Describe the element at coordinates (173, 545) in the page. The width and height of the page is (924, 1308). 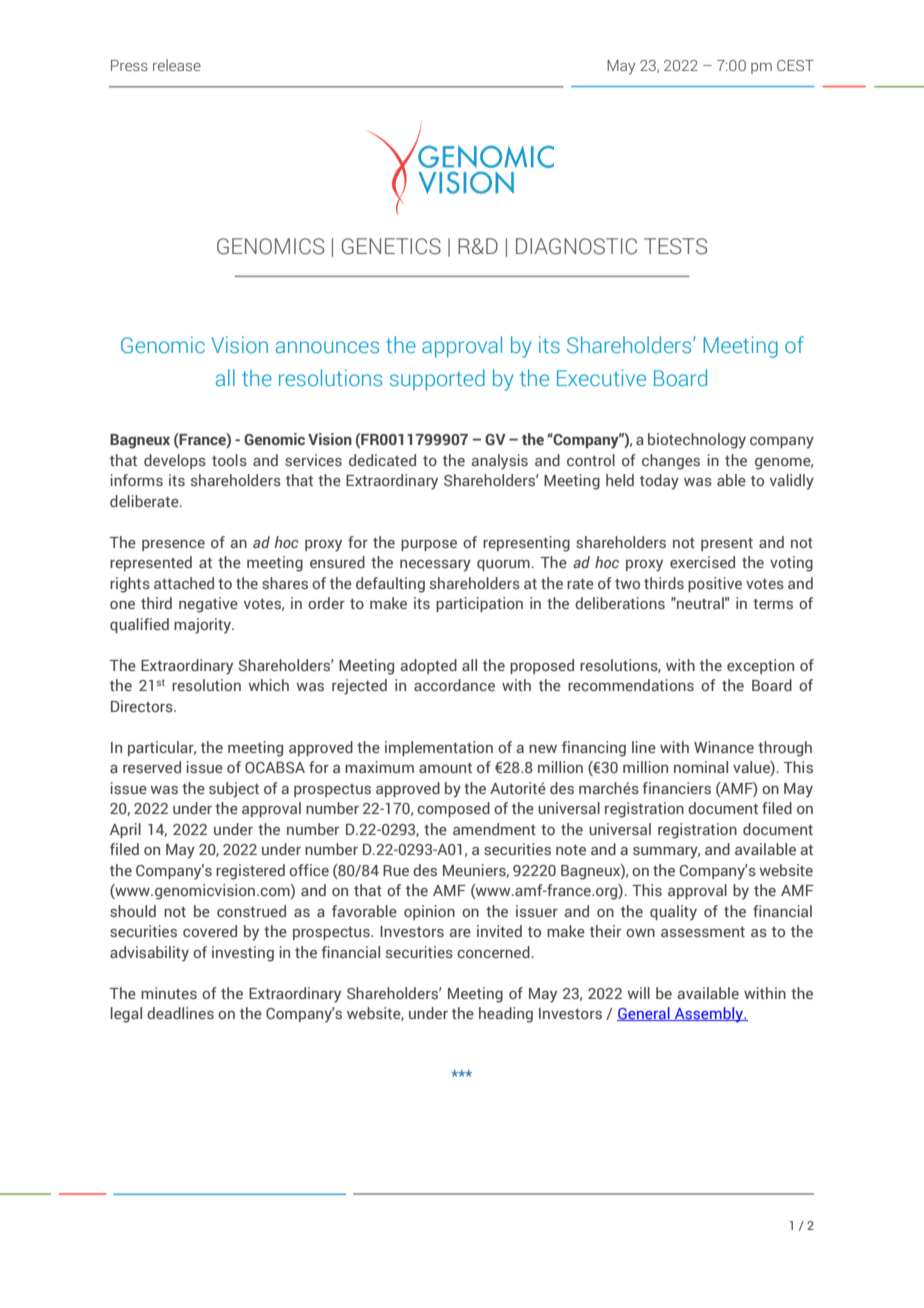
I see `presence` at that location.
